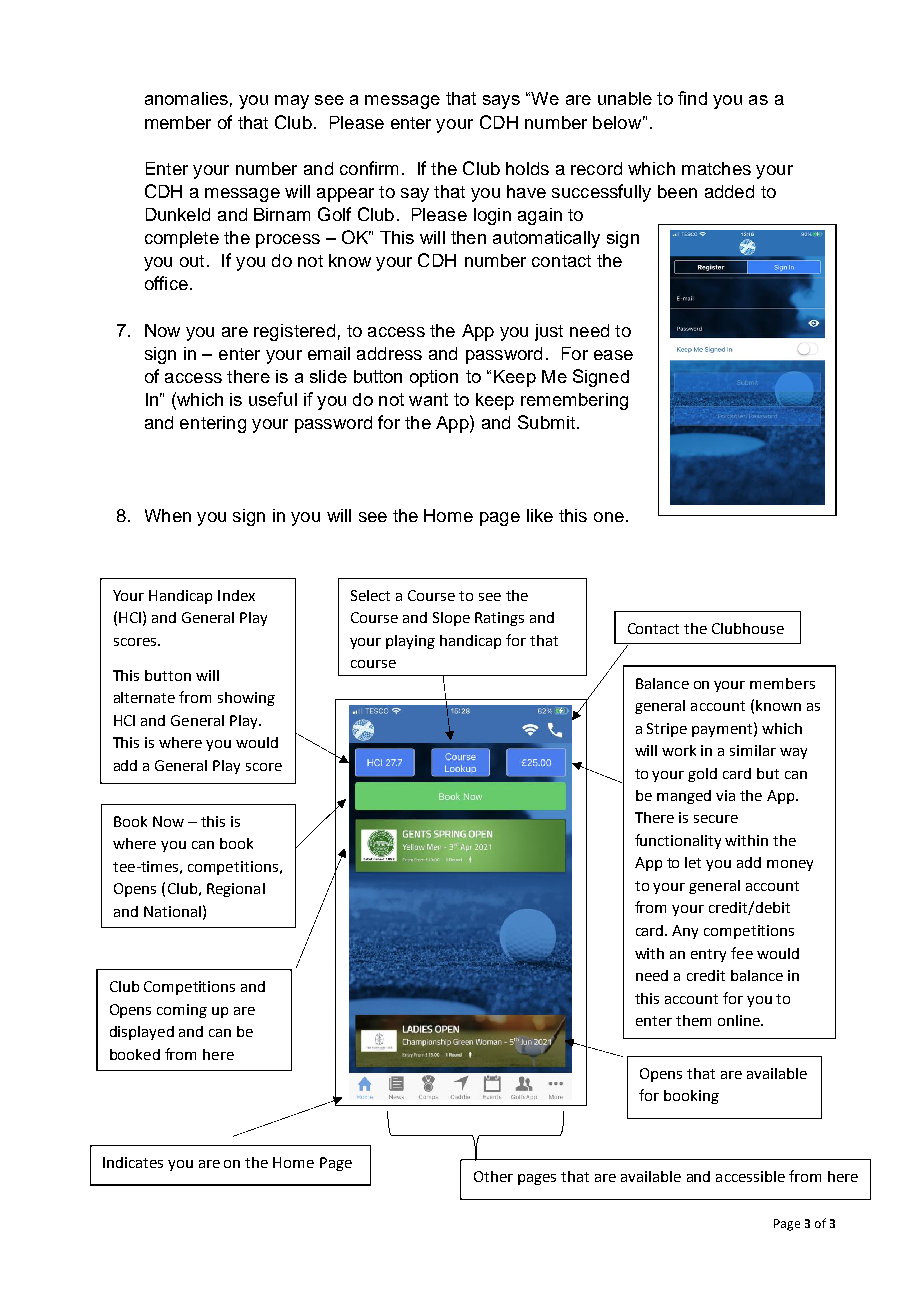 The height and width of the page is (1307, 924). Describe the element at coordinates (428, 399) in the page. I see `want` at that location.
